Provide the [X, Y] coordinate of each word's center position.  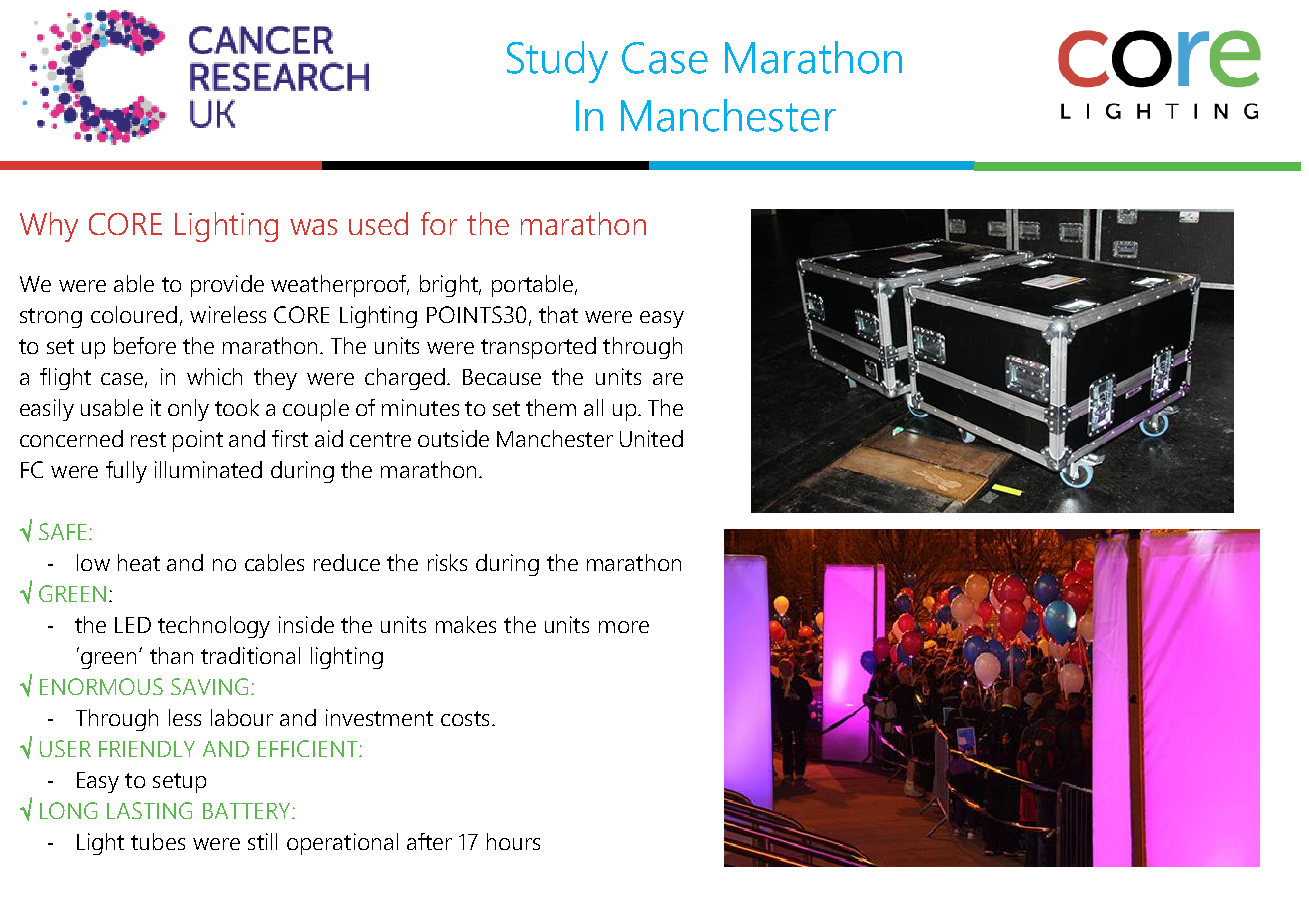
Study [557, 62]
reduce [347, 562]
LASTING [149, 810]
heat [139, 562]
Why [49, 227]
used [378, 223]
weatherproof [340, 286]
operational [342, 844]
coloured [134, 314]
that [558, 314]
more [624, 627]
